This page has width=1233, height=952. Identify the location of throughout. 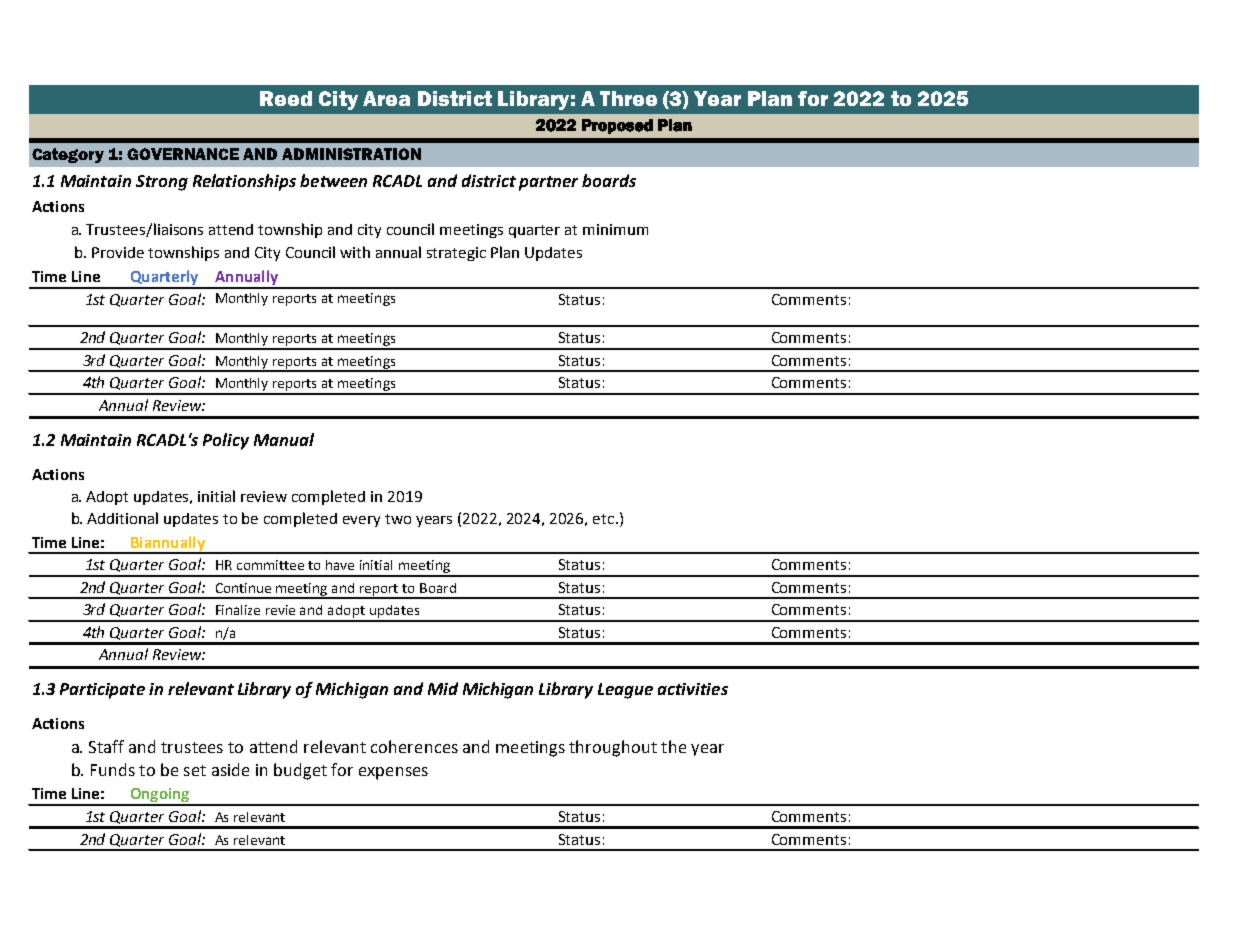
(613, 748).
